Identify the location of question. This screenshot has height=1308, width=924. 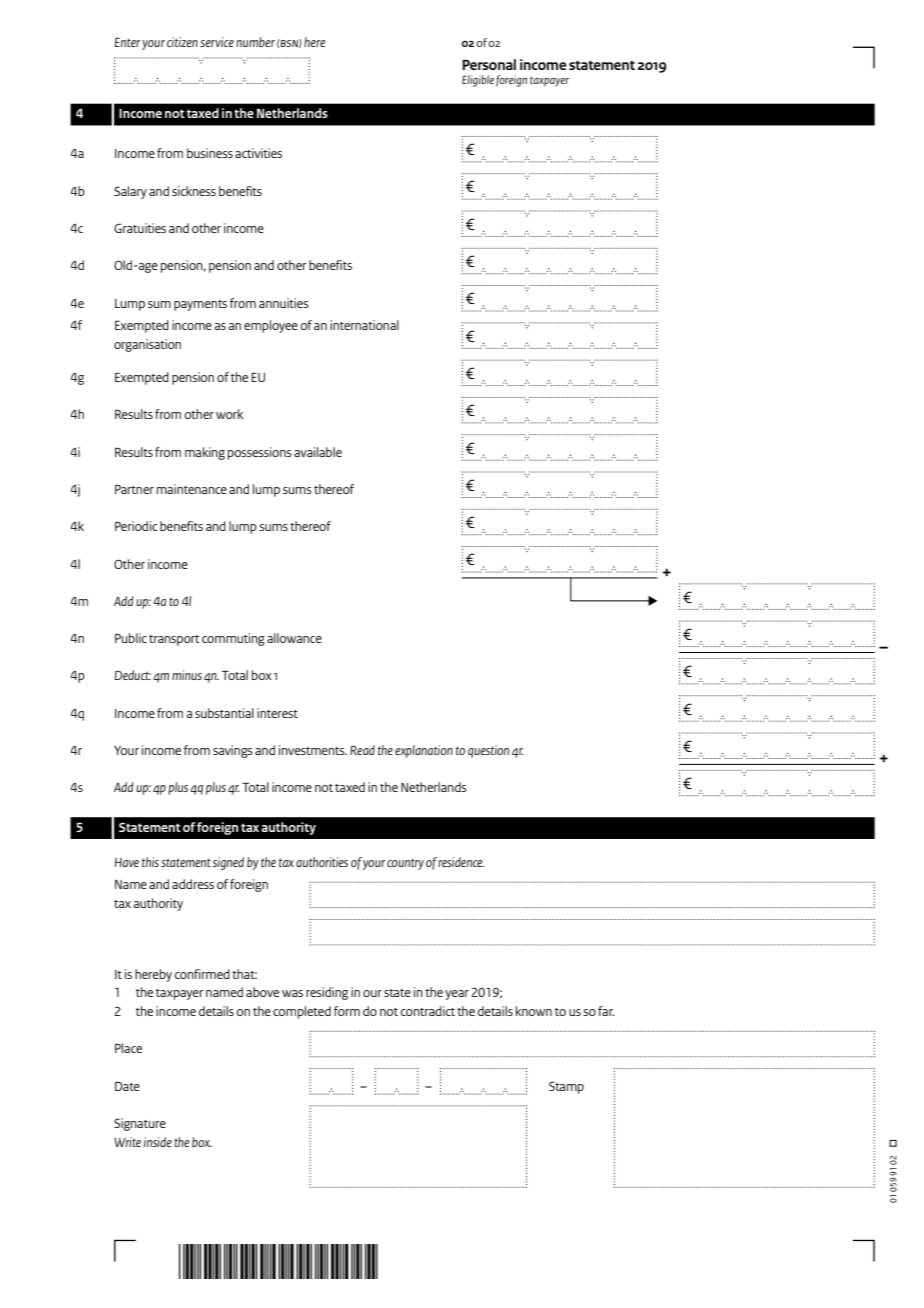
(488, 751).
